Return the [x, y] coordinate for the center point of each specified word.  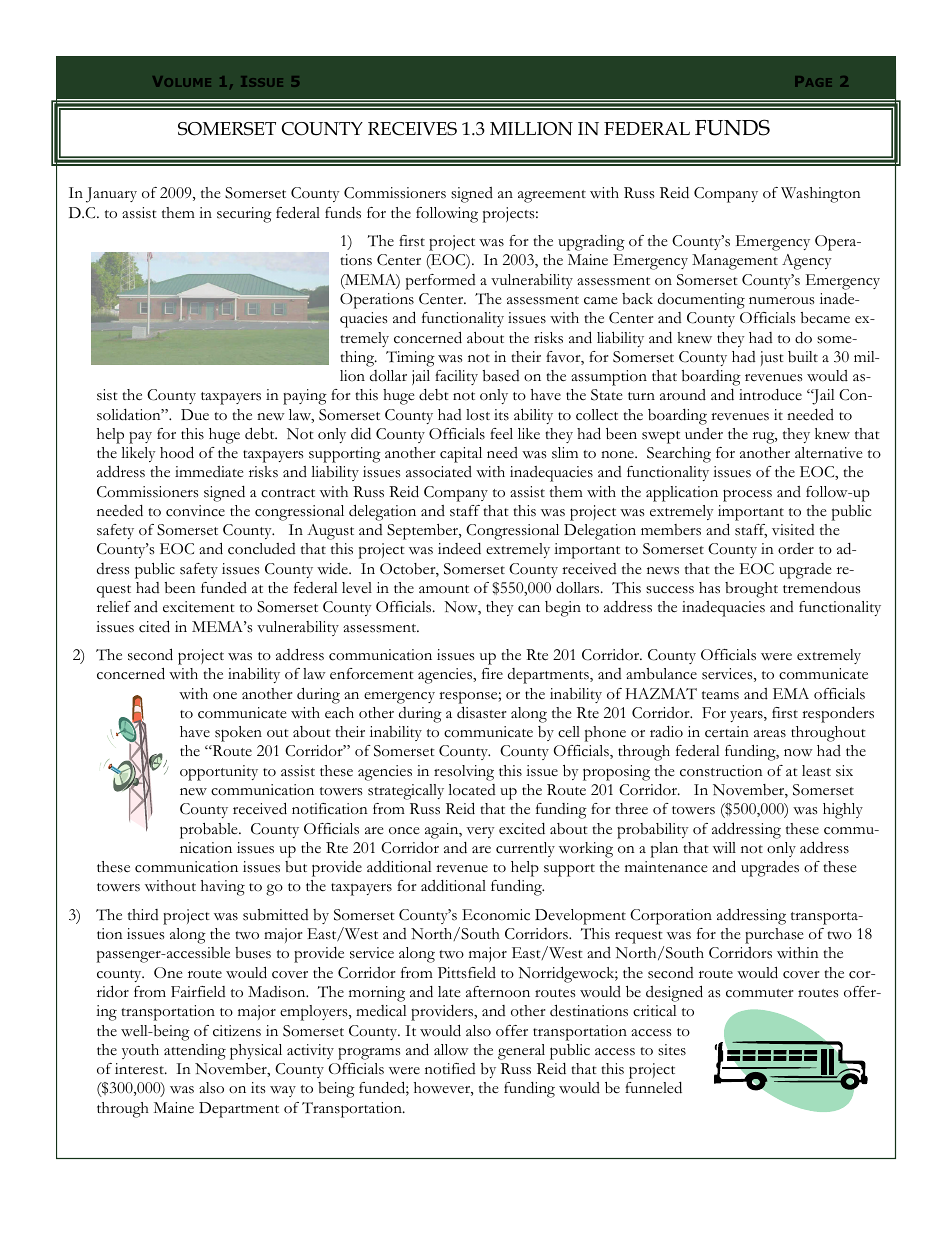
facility [456, 377]
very [481, 832]
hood [177, 452]
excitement [199, 607]
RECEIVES [412, 129]
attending [195, 1052]
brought [751, 590]
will [724, 847]
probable [210, 831]
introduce [770, 395]
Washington [821, 195]
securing [244, 215]
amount [444, 589]
